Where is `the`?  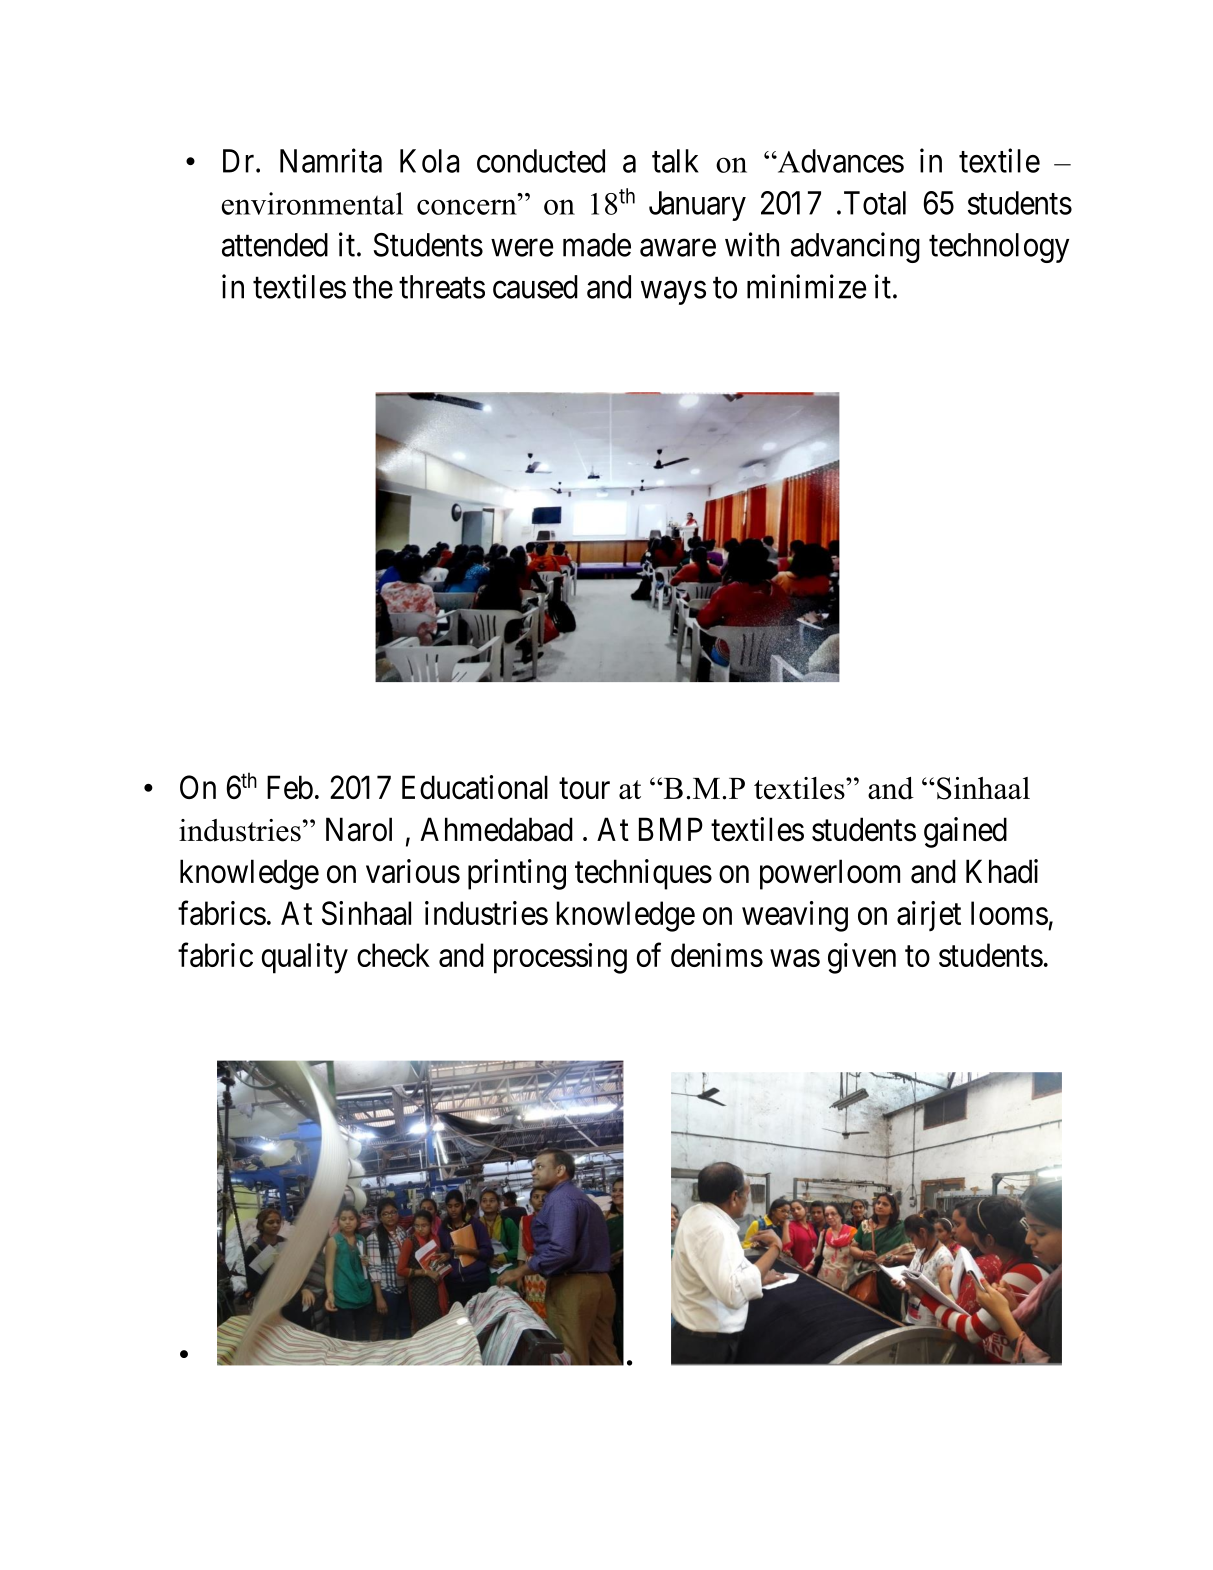 the is located at coordinates (373, 287).
